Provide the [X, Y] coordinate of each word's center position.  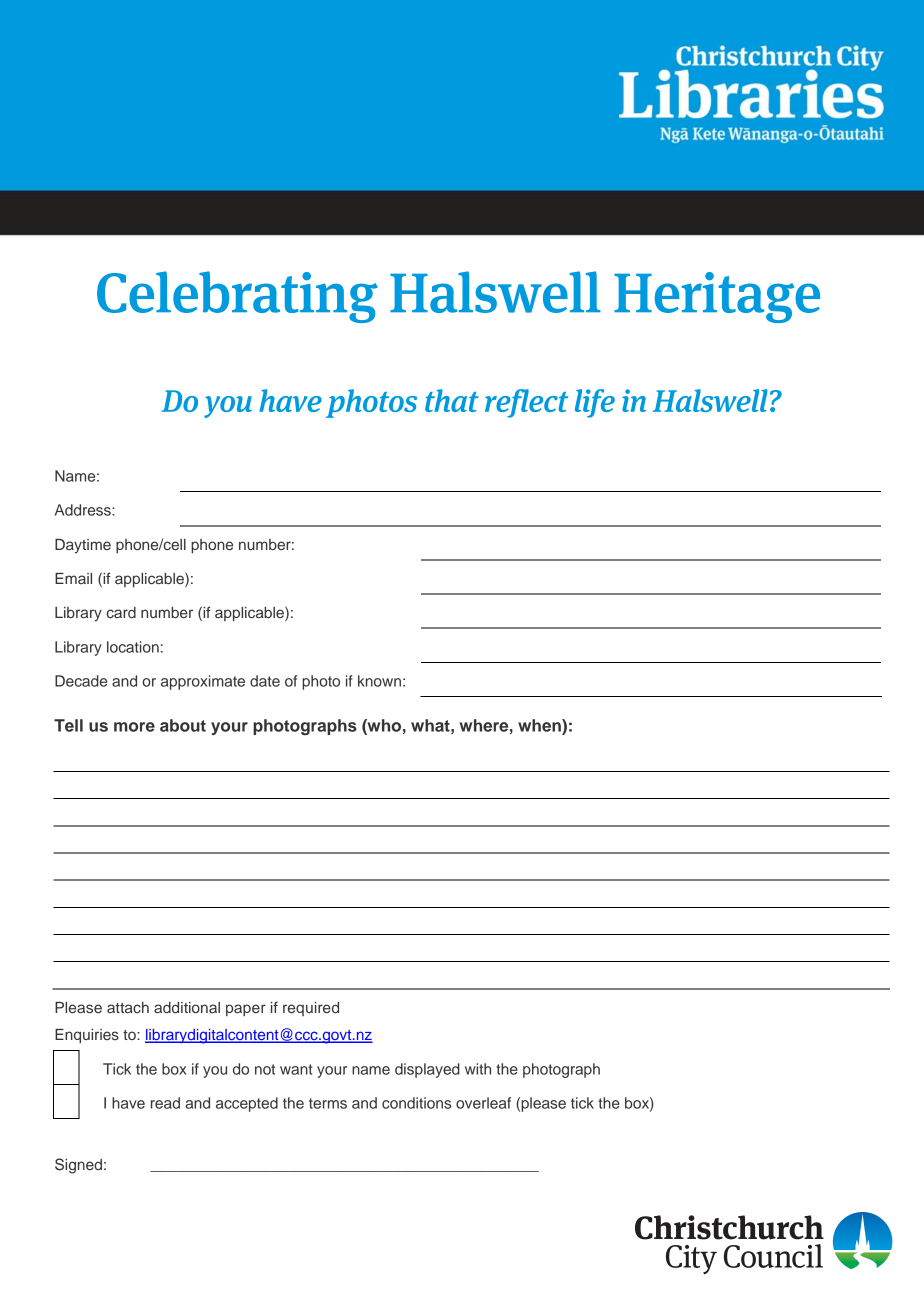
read [165, 1103]
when [540, 725]
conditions [416, 1103]
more [134, 727]
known [379, 681]
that [452, 400]
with [478, 1069]
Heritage [717, 297]
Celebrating [237, 297]
